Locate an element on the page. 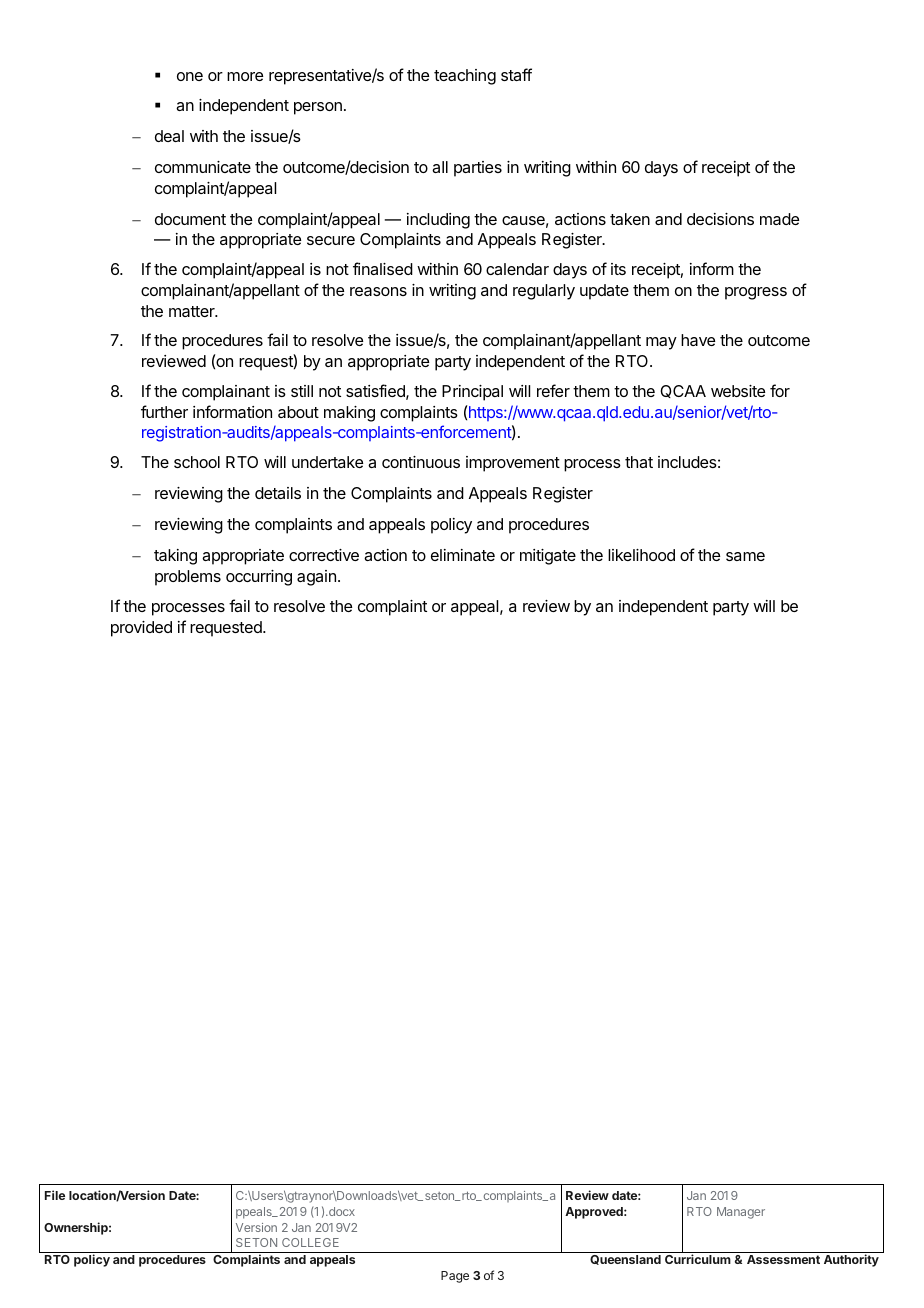 The width and height of the image is (924, 1308). eliminate is located at coordinates (463, 555).
